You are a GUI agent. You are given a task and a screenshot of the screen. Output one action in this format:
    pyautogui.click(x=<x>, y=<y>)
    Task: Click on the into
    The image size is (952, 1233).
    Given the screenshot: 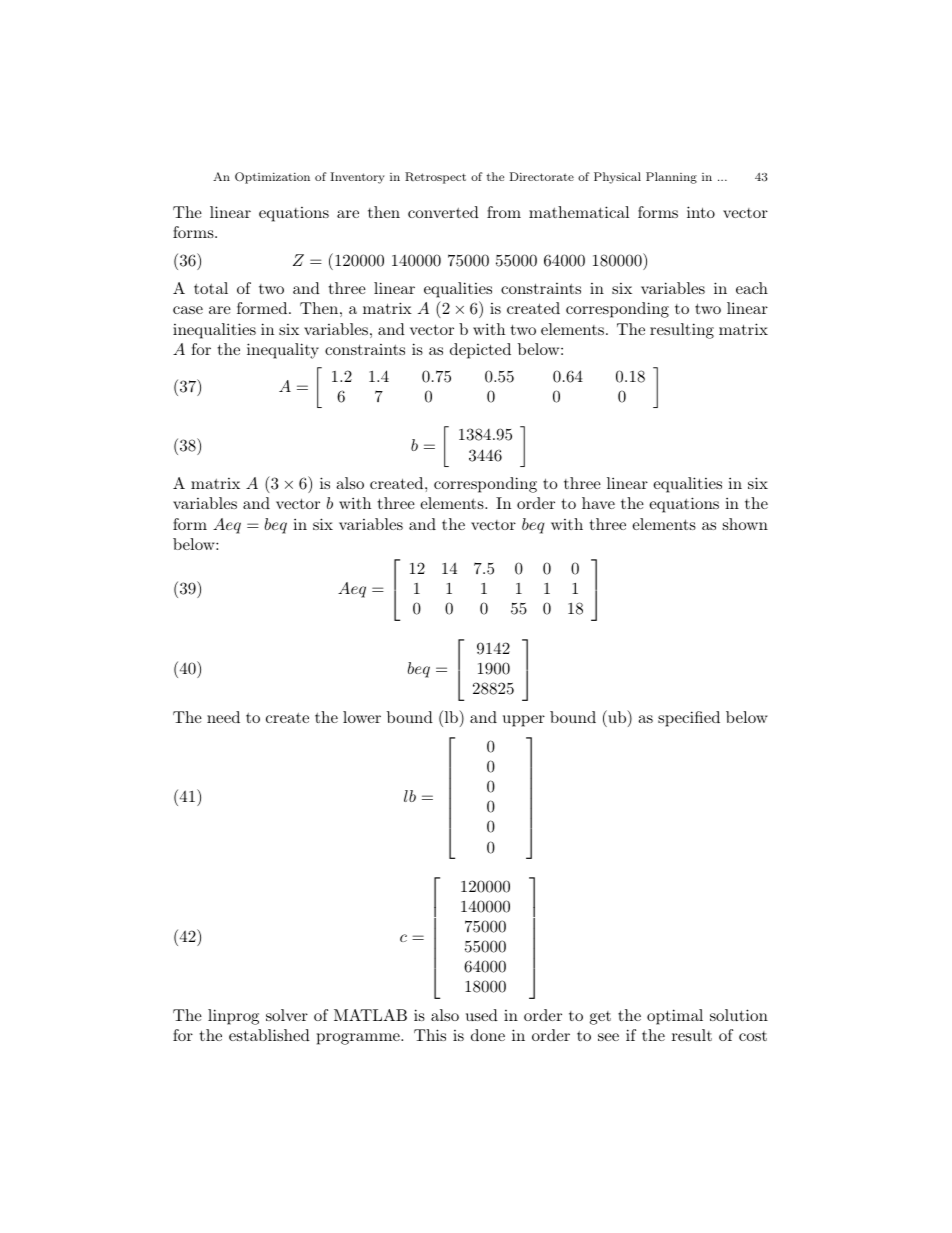 What is the action you would take?
    pyautogui.click(x=701, y=212)
